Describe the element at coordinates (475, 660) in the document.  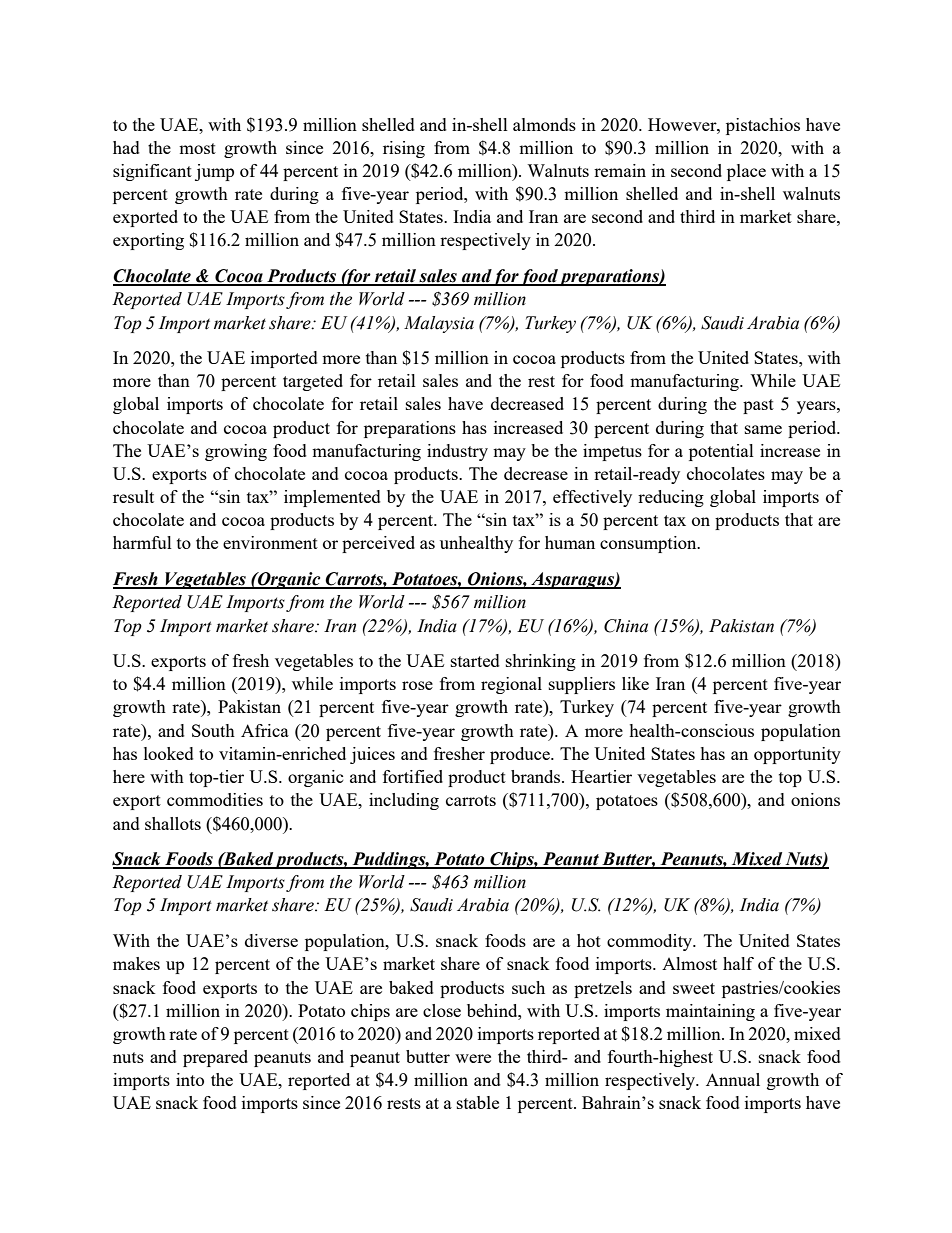
I see `started` at that location.
